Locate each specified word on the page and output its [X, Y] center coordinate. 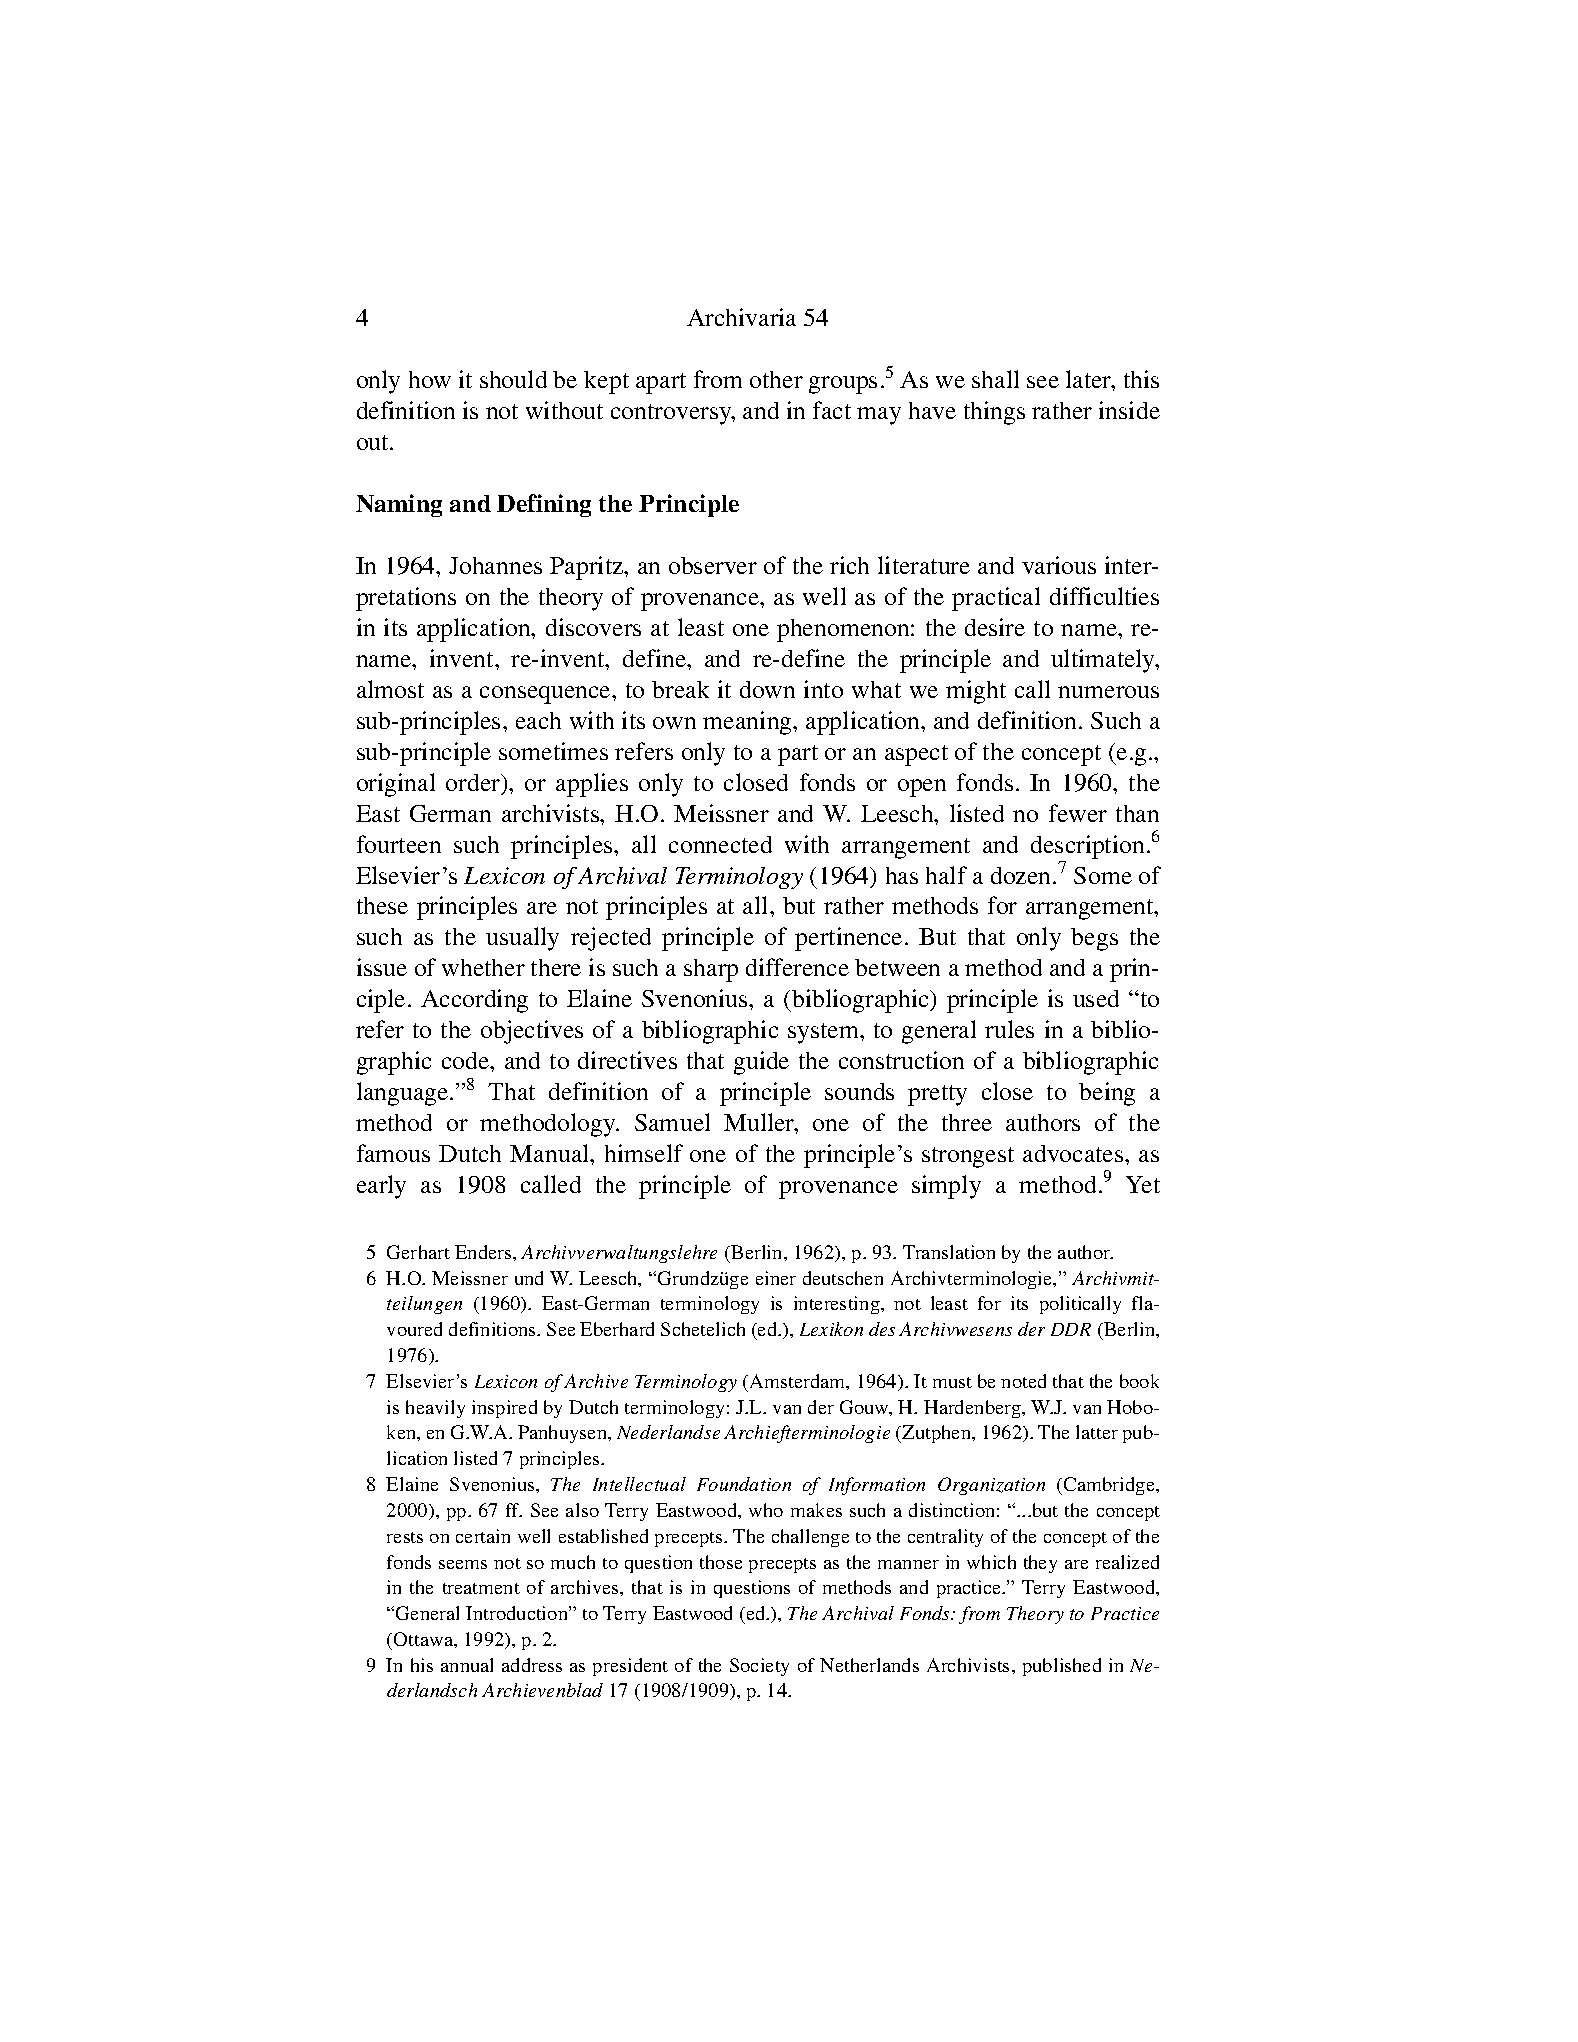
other [776, 379]
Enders [484, 1252]
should [513, 379]
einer [776, 1278]
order [474, 784]
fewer [1078, 813]
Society [759, 1667]
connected [720, 844]
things [994, 413]
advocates [1074, 1153]
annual [467, 1665]
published [1062, 1667]
